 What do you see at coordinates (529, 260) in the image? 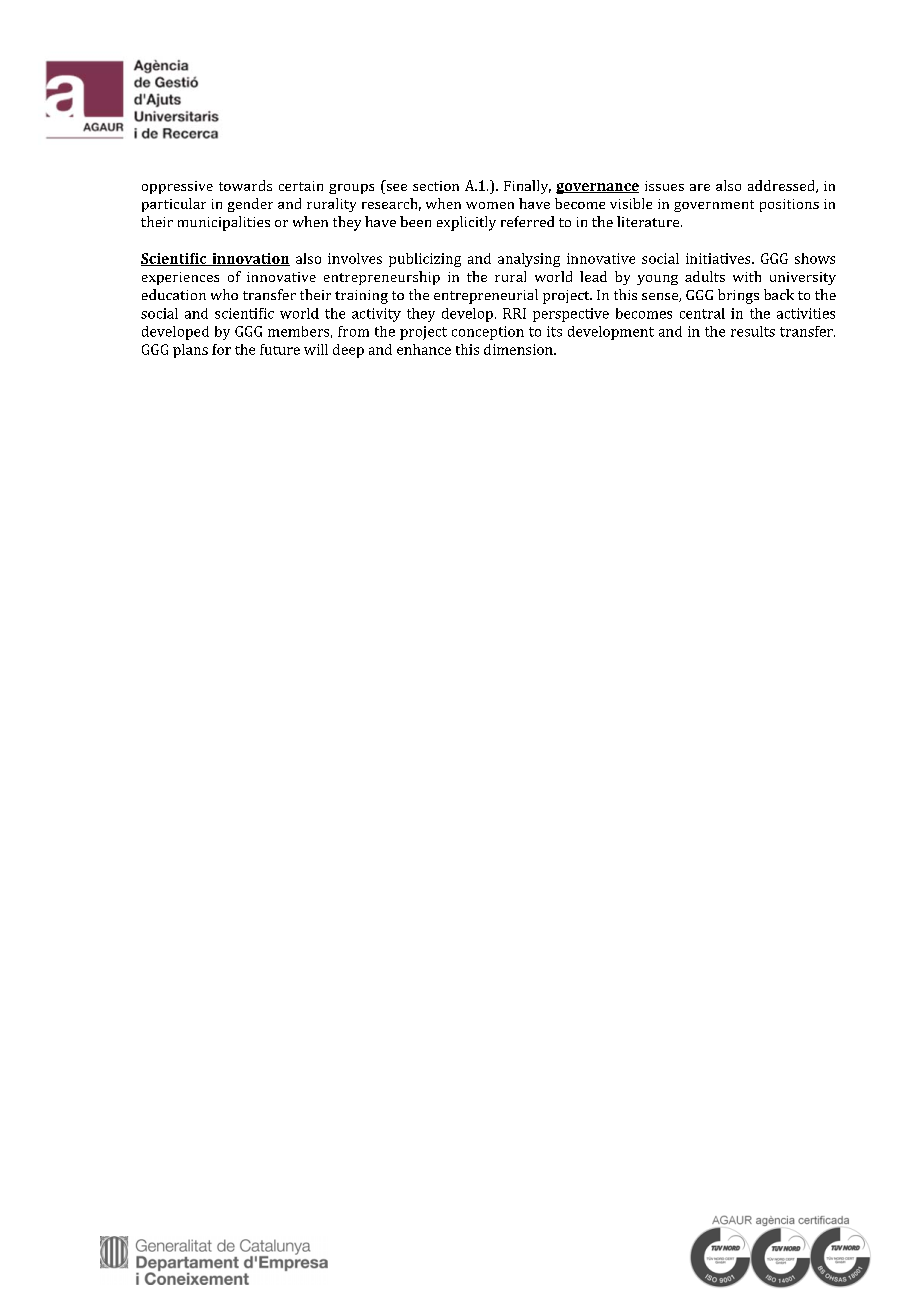
I see `analysing` at bounding box center [529, 260].
